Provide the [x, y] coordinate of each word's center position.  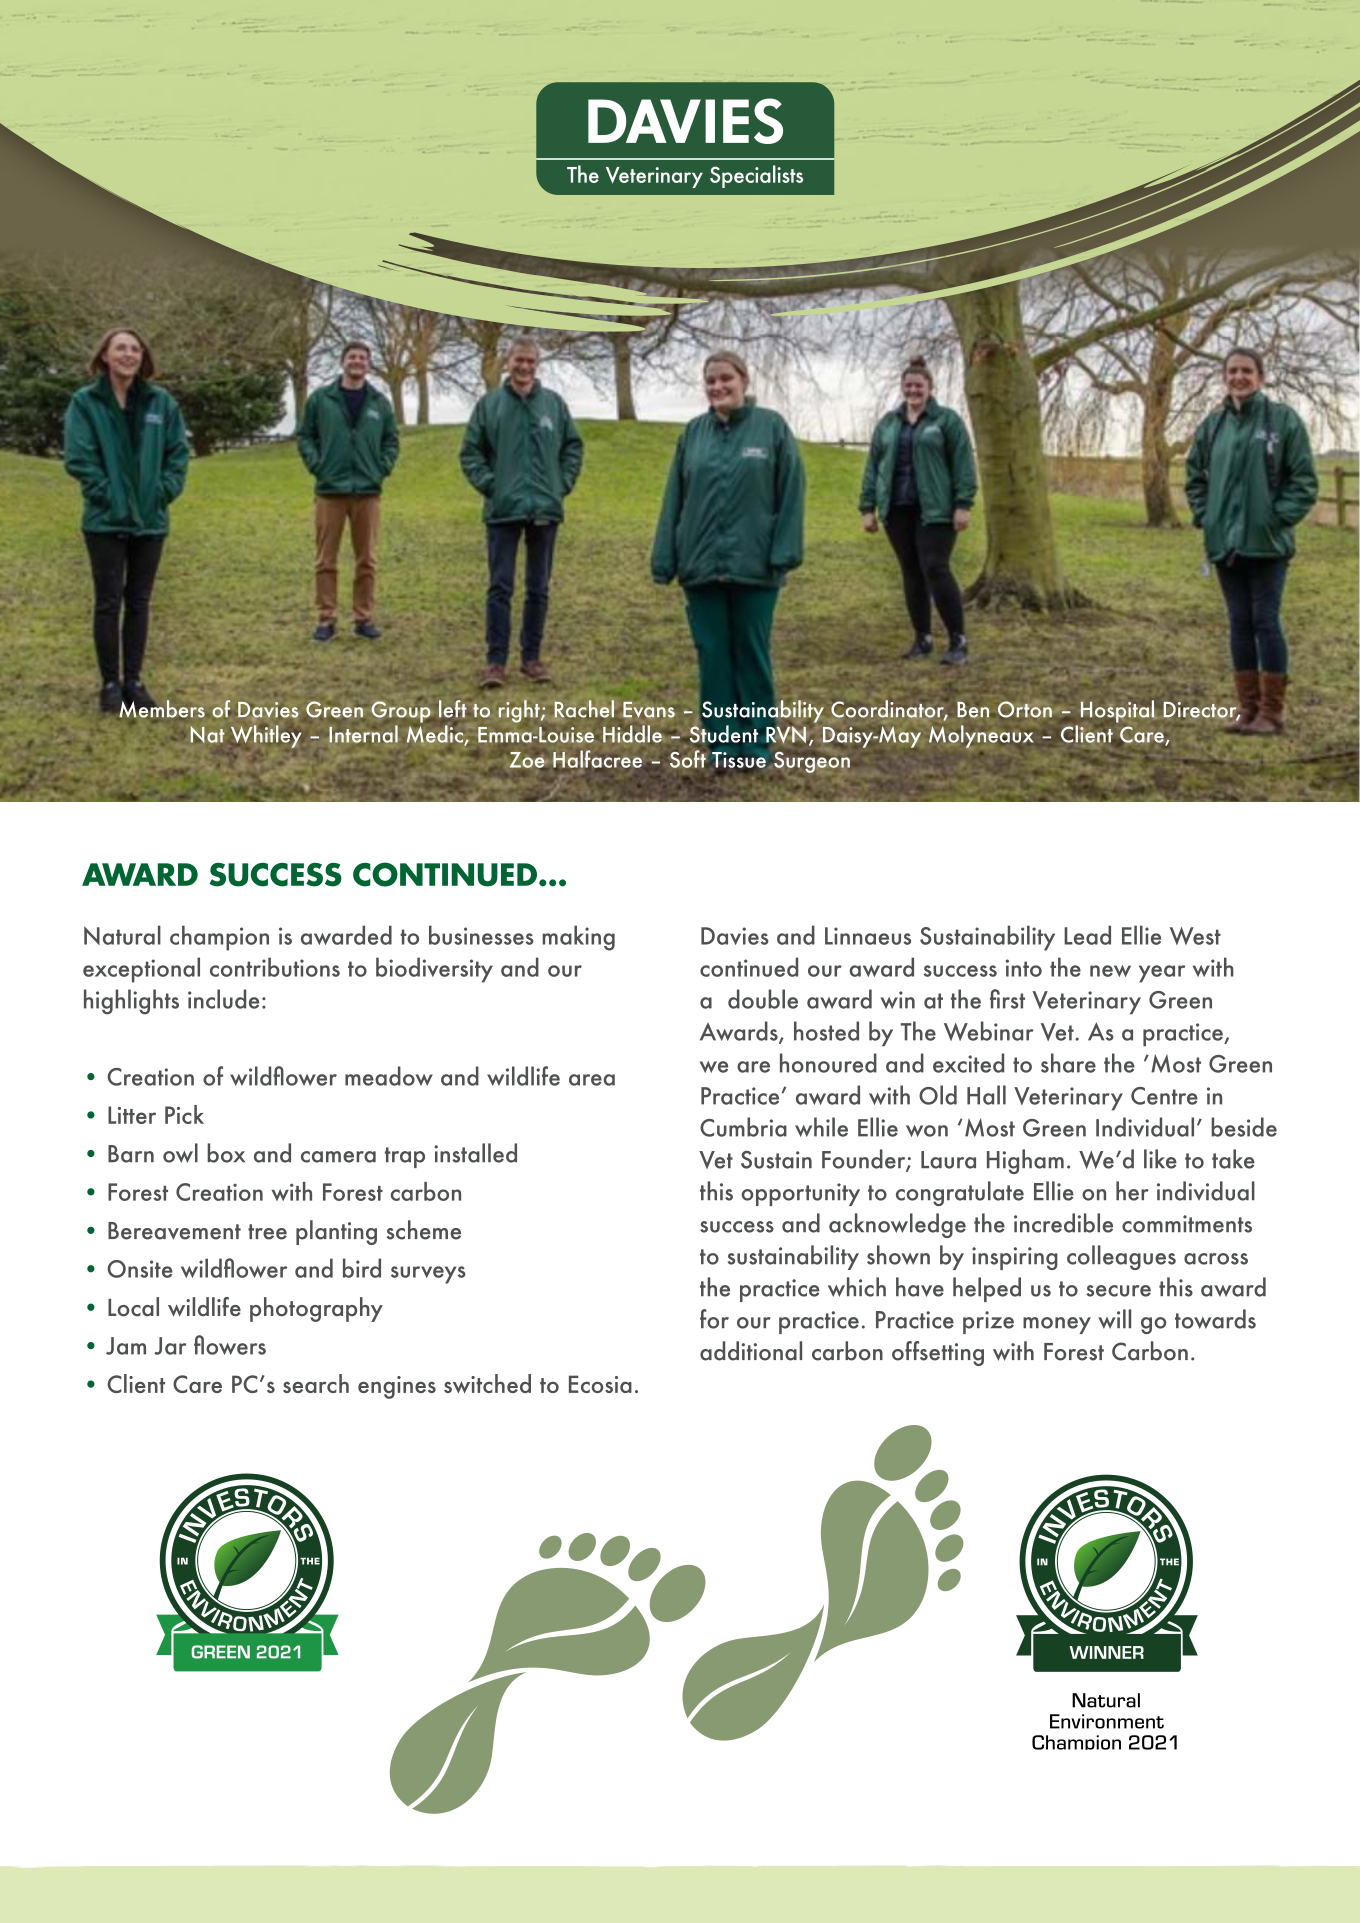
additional [751, 1351]
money [1057, 1325]
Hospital [1117, 711]
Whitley [266, 736]
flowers [230, 1345]
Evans [649, 710]
